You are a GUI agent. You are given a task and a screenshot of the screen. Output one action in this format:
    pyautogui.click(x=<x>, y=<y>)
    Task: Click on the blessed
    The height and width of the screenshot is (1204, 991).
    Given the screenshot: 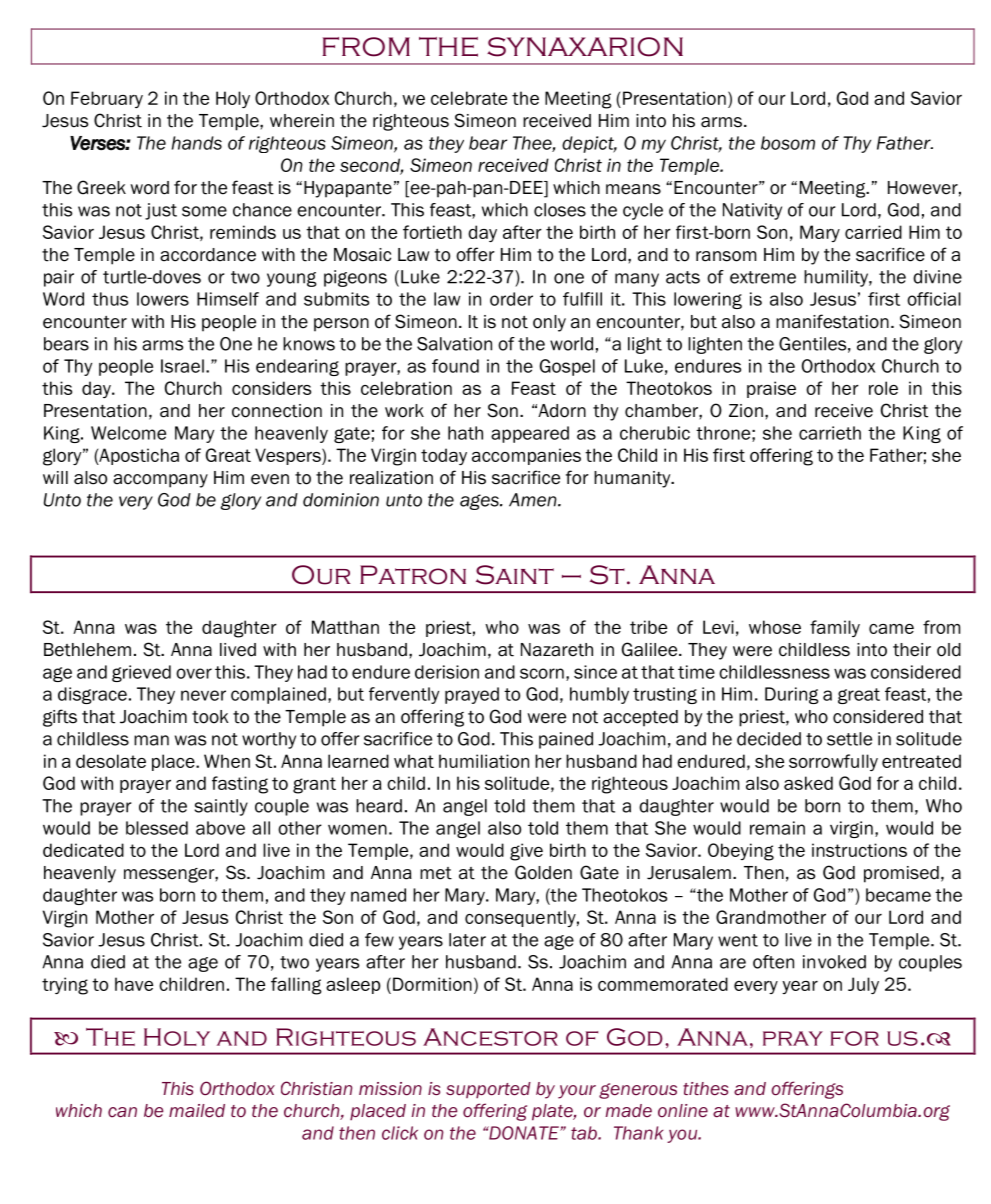 What is the action you would take?
    pyautogui.click(x=157, y=828)
